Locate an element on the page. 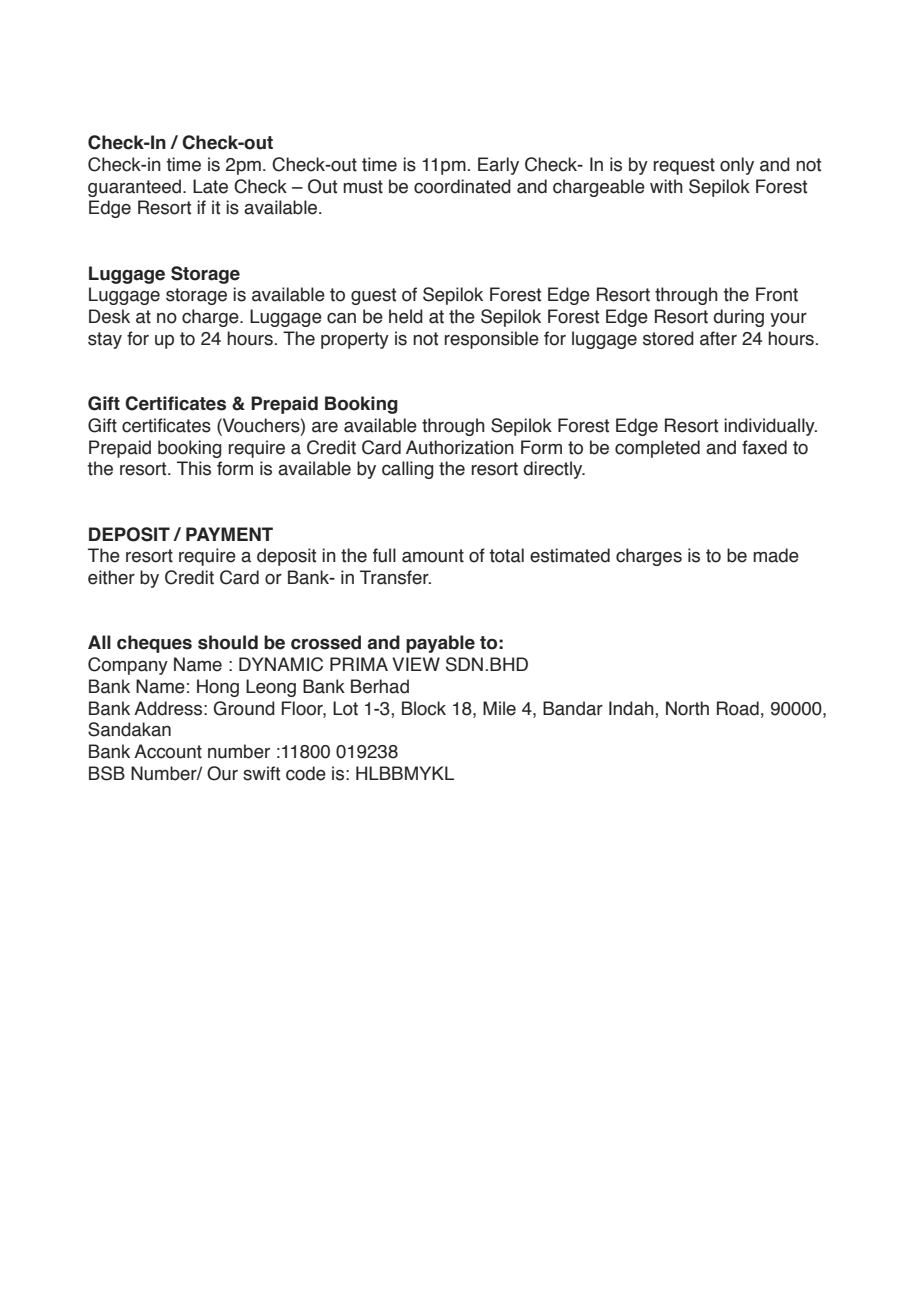 Image resolution: width=924 pixels, height=1308 pixels. after is located at coordinates (718, 338).
